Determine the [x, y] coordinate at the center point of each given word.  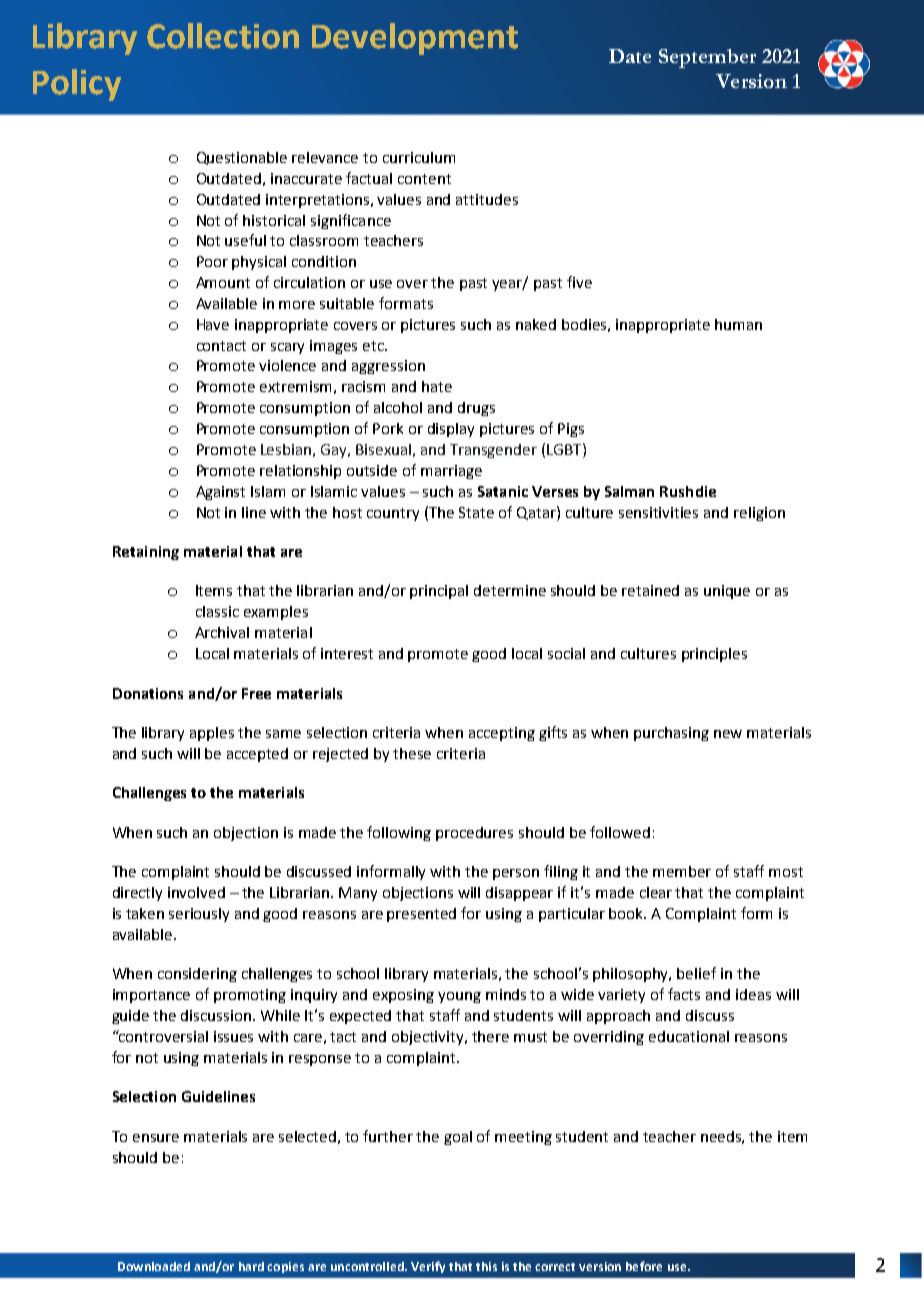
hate [437, 386]
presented [421, 915]
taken [145, 913]
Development [415, 39]
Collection [223, 36]
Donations [148, 693]
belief [696, 973]
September [707, 58]
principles [714, 655]
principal [439, 592]
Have [213, 324]
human [738, 324]
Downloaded [154, 1266]
